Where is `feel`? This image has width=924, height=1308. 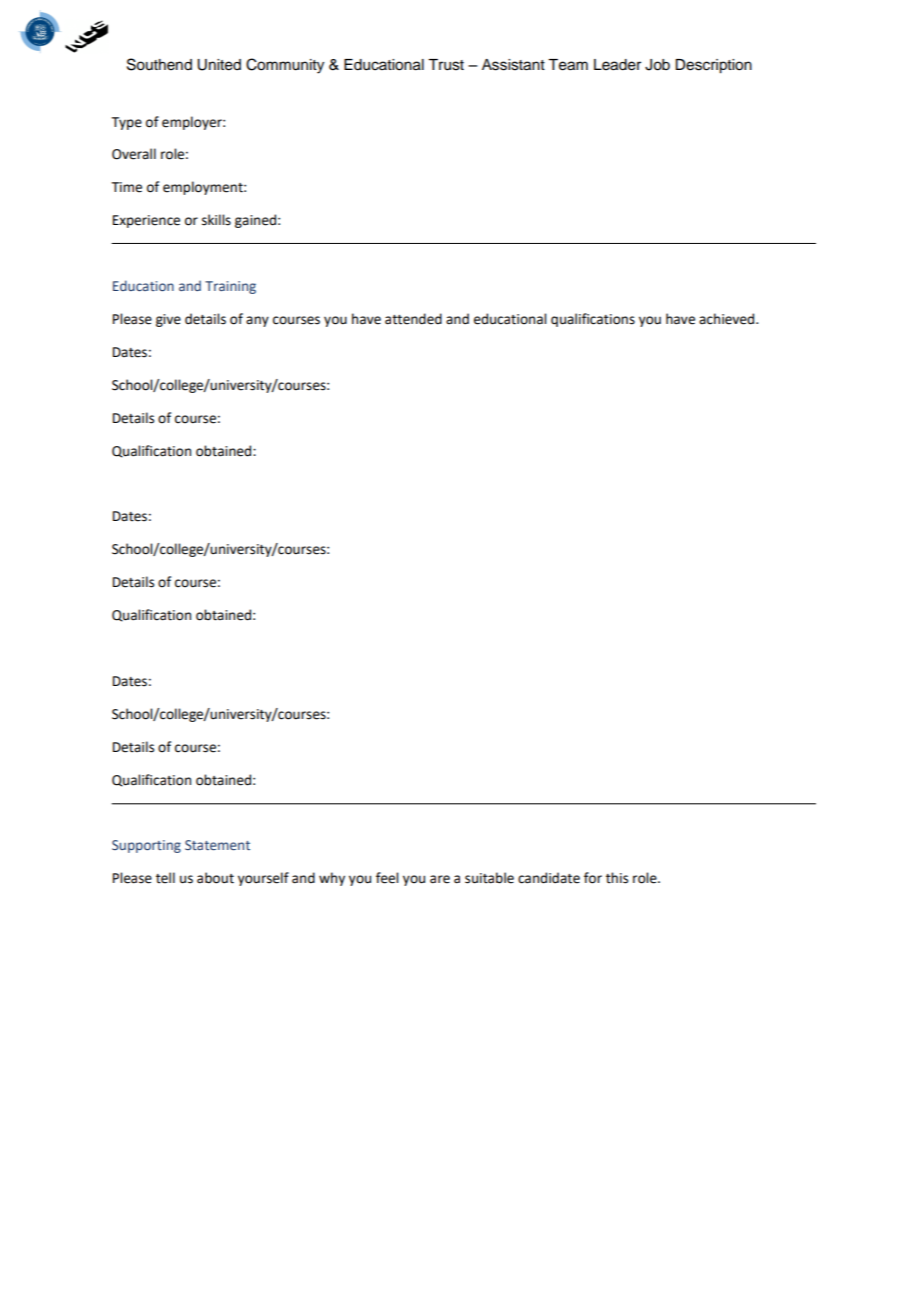
feel is located at coordinates (387, 878).
